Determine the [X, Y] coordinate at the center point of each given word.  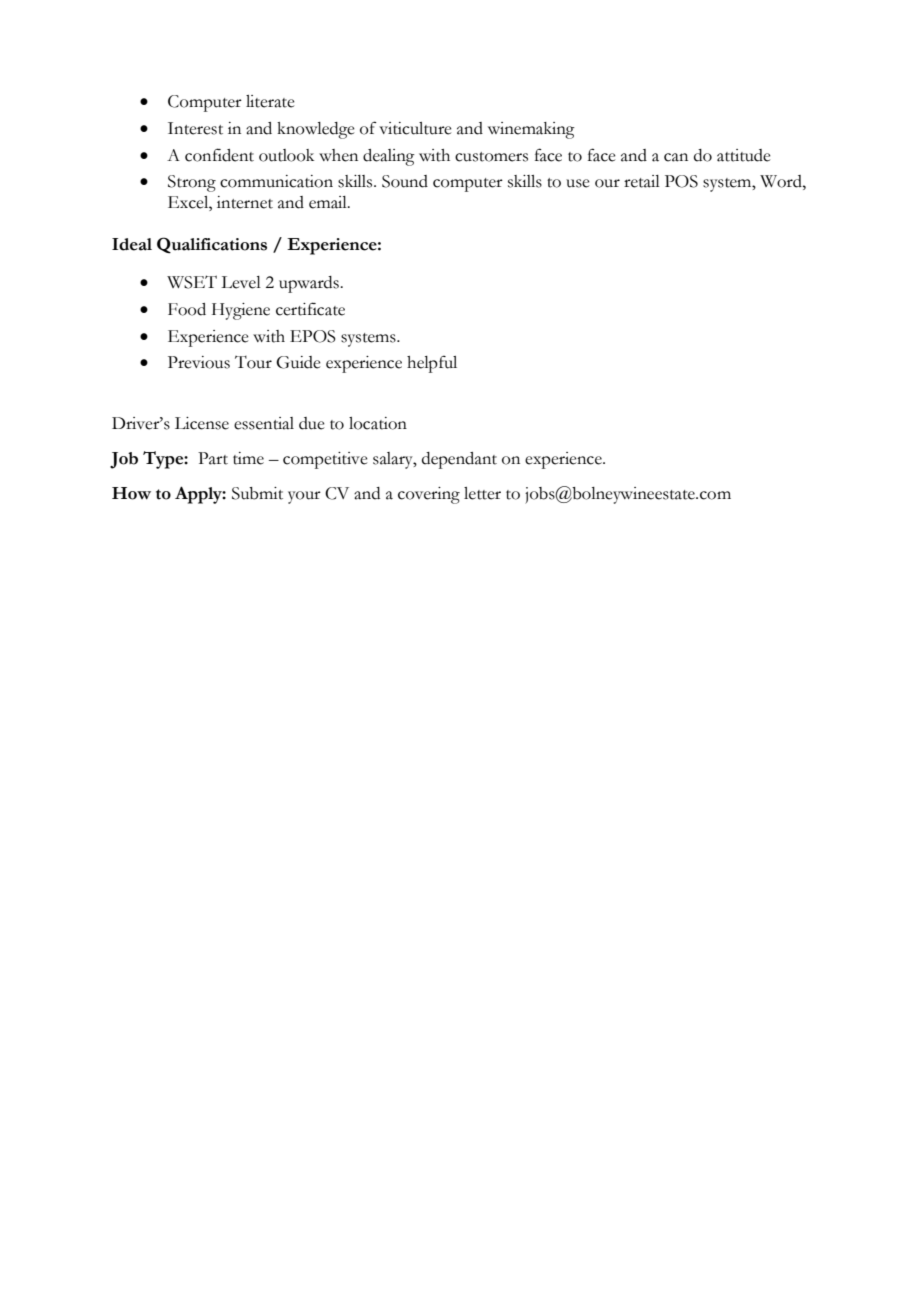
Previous [199, 362]
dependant [459, 460]
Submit [257, 493]
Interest [195, 128]
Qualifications [212, 245]
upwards [310, 284]
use [578, 183]
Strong [192, 183]
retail [642, 181]
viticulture [415, 128]
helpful [432, 364]
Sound [405, 181]
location [378, 423]
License [202, 423]
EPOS [313, 336]
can [676, 157]
